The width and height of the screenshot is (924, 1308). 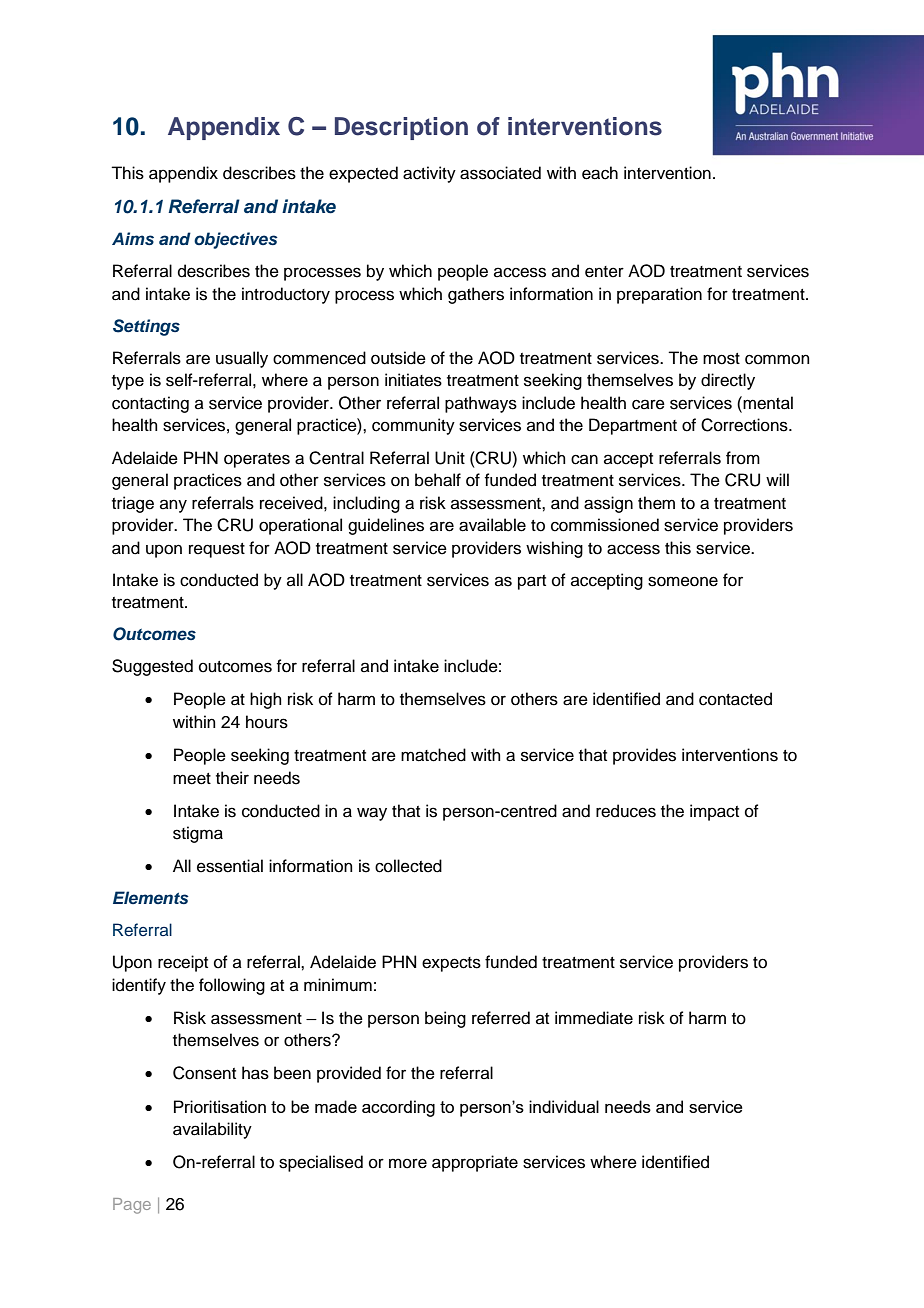 What do you see at coordinates (564, 1106) in the screenshot?
I see `individual` at bounding box center [564, 1106].
